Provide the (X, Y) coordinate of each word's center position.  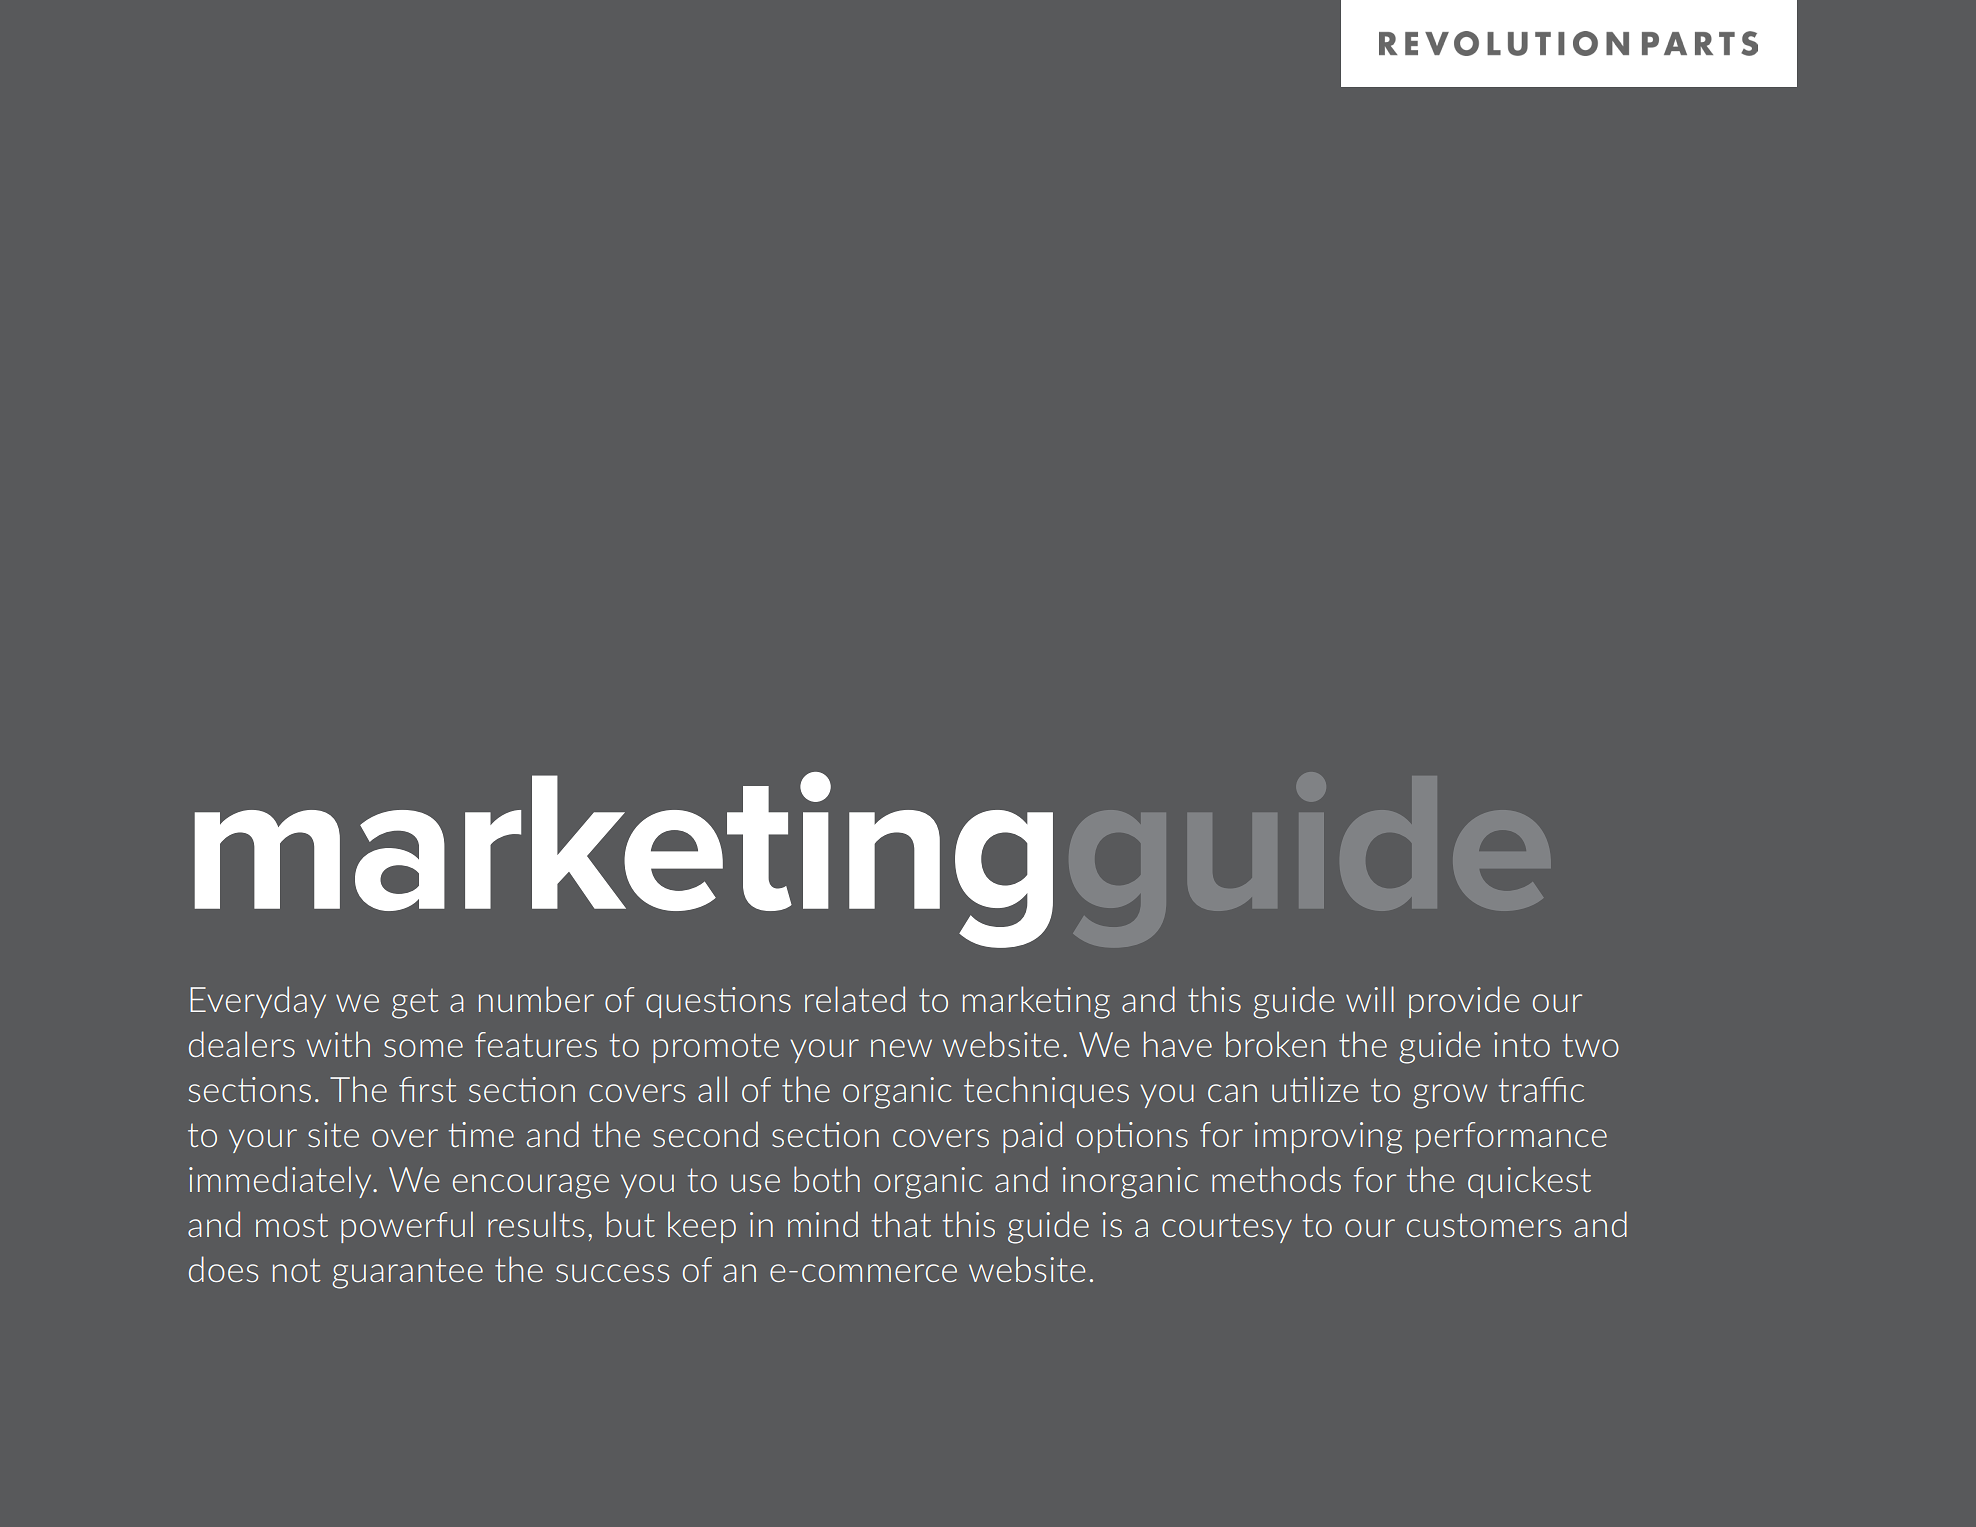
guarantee (407, 1274)
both (827, 1179)
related (855, 999)
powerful (407, 1227)
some (423, 1048)
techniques (1046, 1092)
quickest (1529, 1182)
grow (1450, 1096)
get (415, 1004)
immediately (281, 1182)
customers (1484, 1225)
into (1522, 1044)
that (901, 1224)
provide (1464, 1002)
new (901, 1048)
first (428, 1089)
